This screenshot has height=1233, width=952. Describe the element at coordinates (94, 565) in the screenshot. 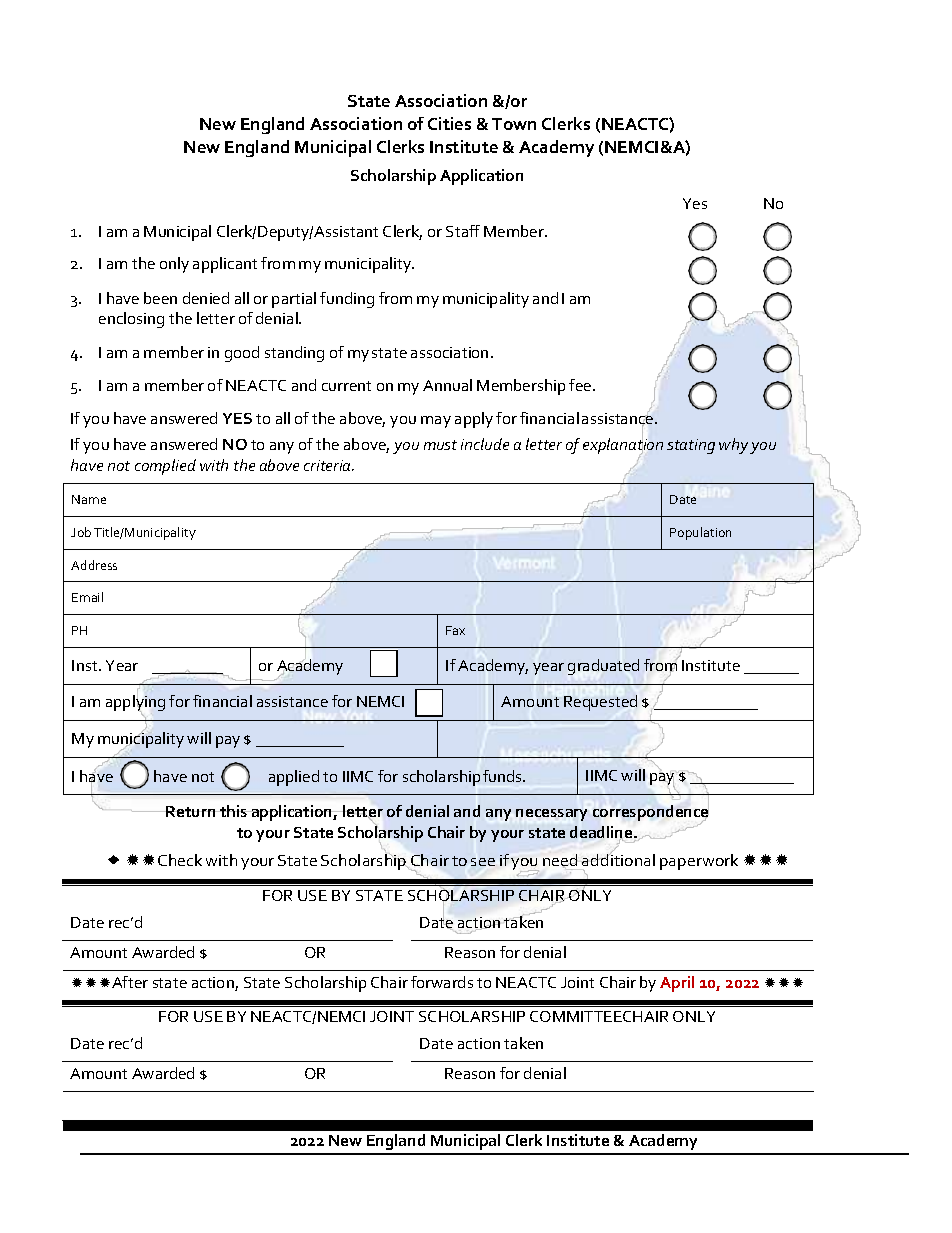

I see `Address` at that location.
